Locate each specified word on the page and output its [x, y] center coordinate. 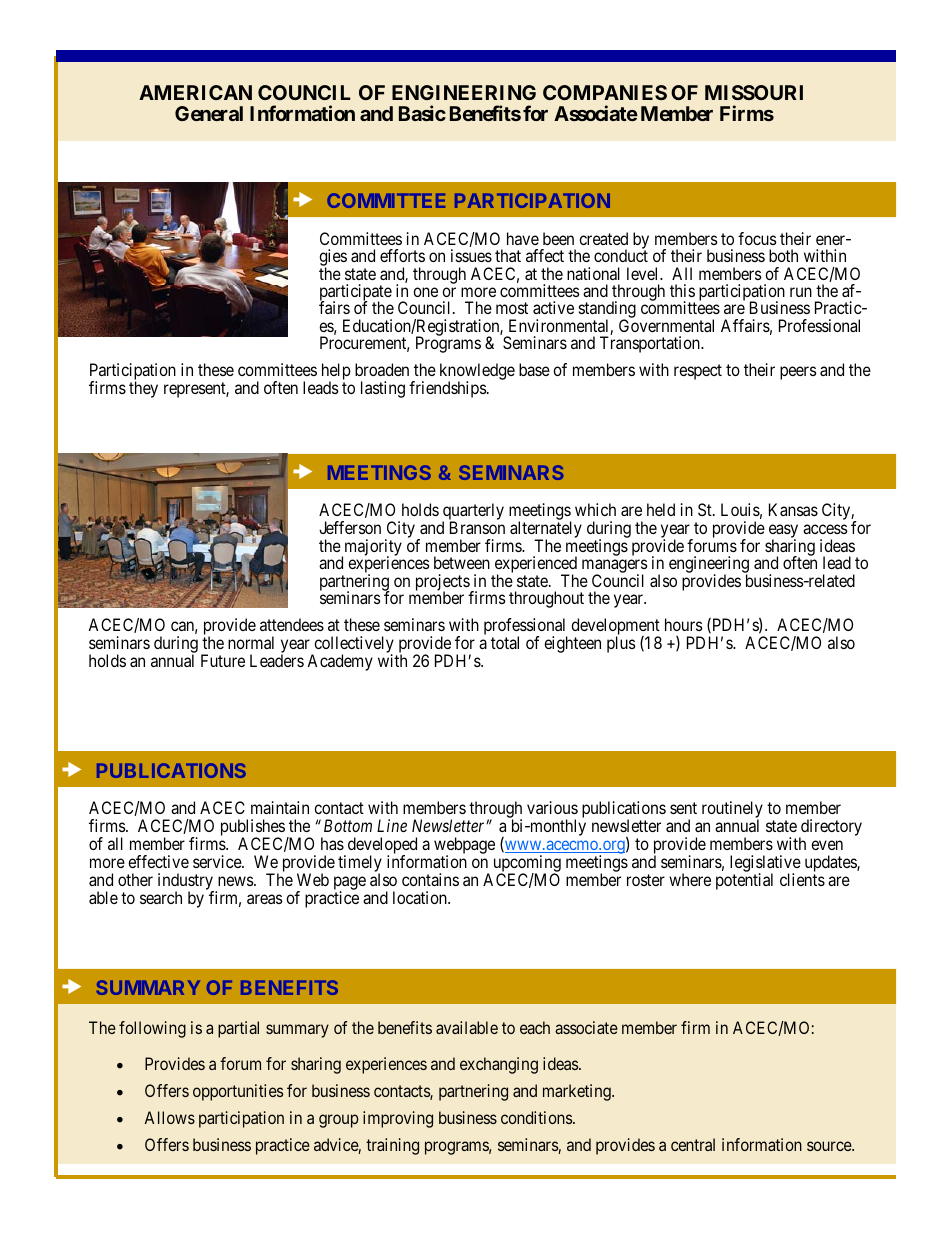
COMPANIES [605, 92]
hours [684, 624]
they [143, 389]
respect [698, 372]
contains [430, 879]
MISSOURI [754, 92]
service [218, 861]
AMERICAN [195, 92]
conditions [537, 1117]
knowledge [477, 373]
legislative [765, 865]
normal [251, 642]
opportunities [238, 1092]
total [505, 642]
